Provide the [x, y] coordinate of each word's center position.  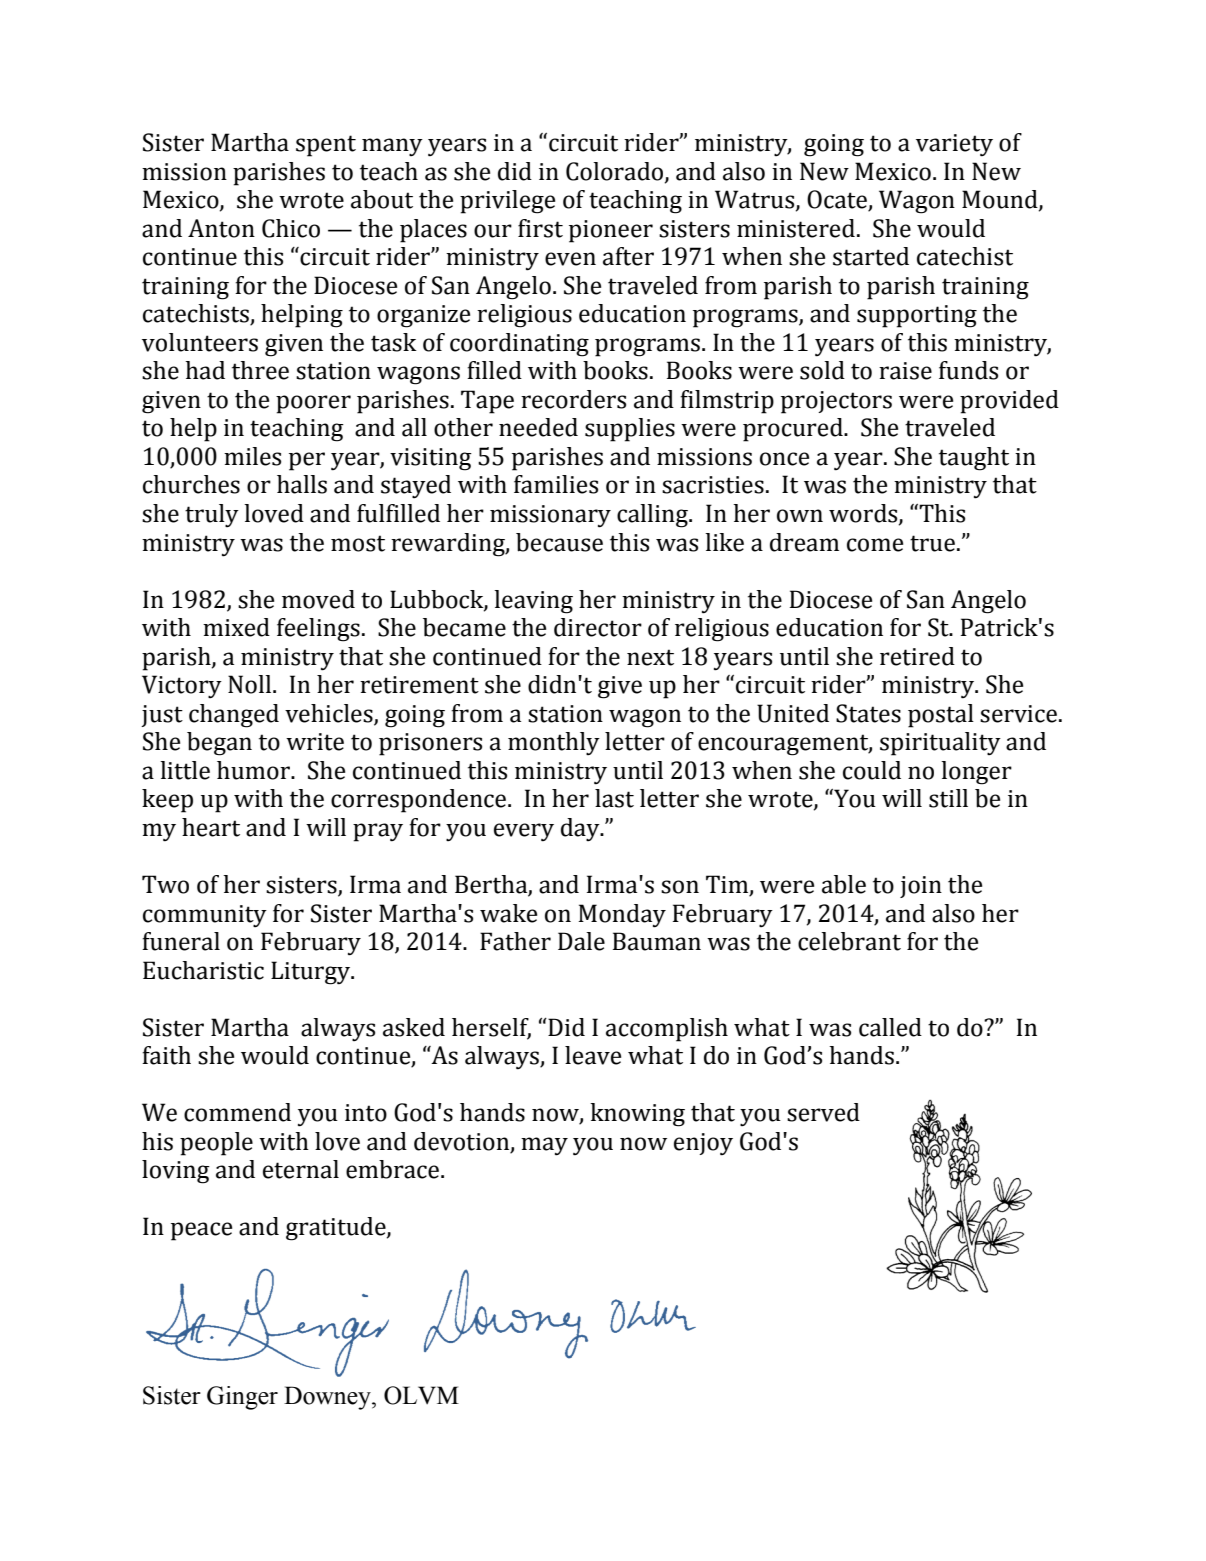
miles [252, 456]
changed [234, 716]
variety [954, 145]
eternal [301, 1169]
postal [941, 716]
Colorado [616, 172]
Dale [581, 941]
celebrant [849, 941]
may [544, 1146]
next [650, 657]
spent [326, 146]
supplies [630, 430]
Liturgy [311, 973]
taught [974, 459]
